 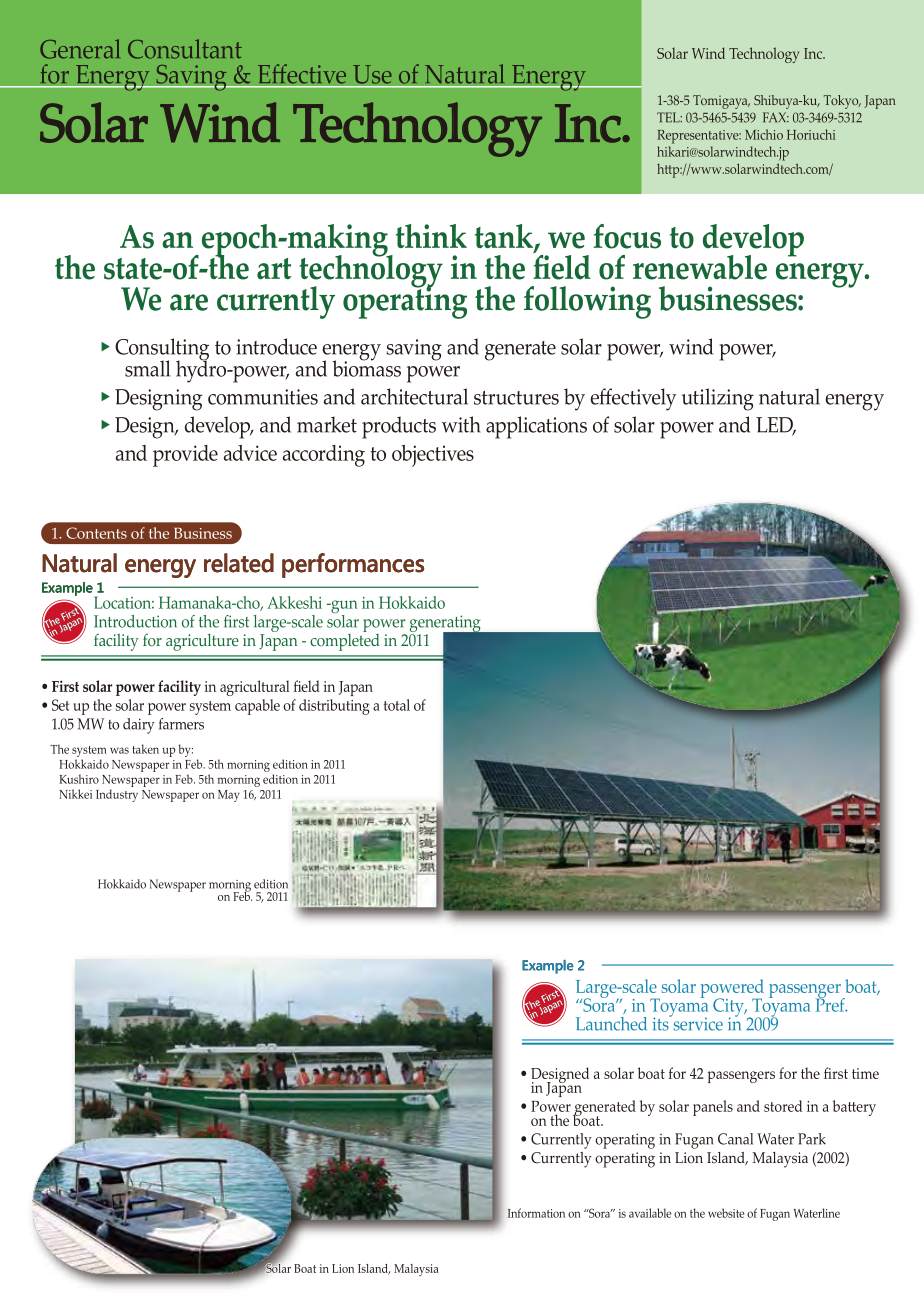 What do you see at coordinates (831, 1003) in the page?
I see `Pref` at bounding box center [831, 1003].
